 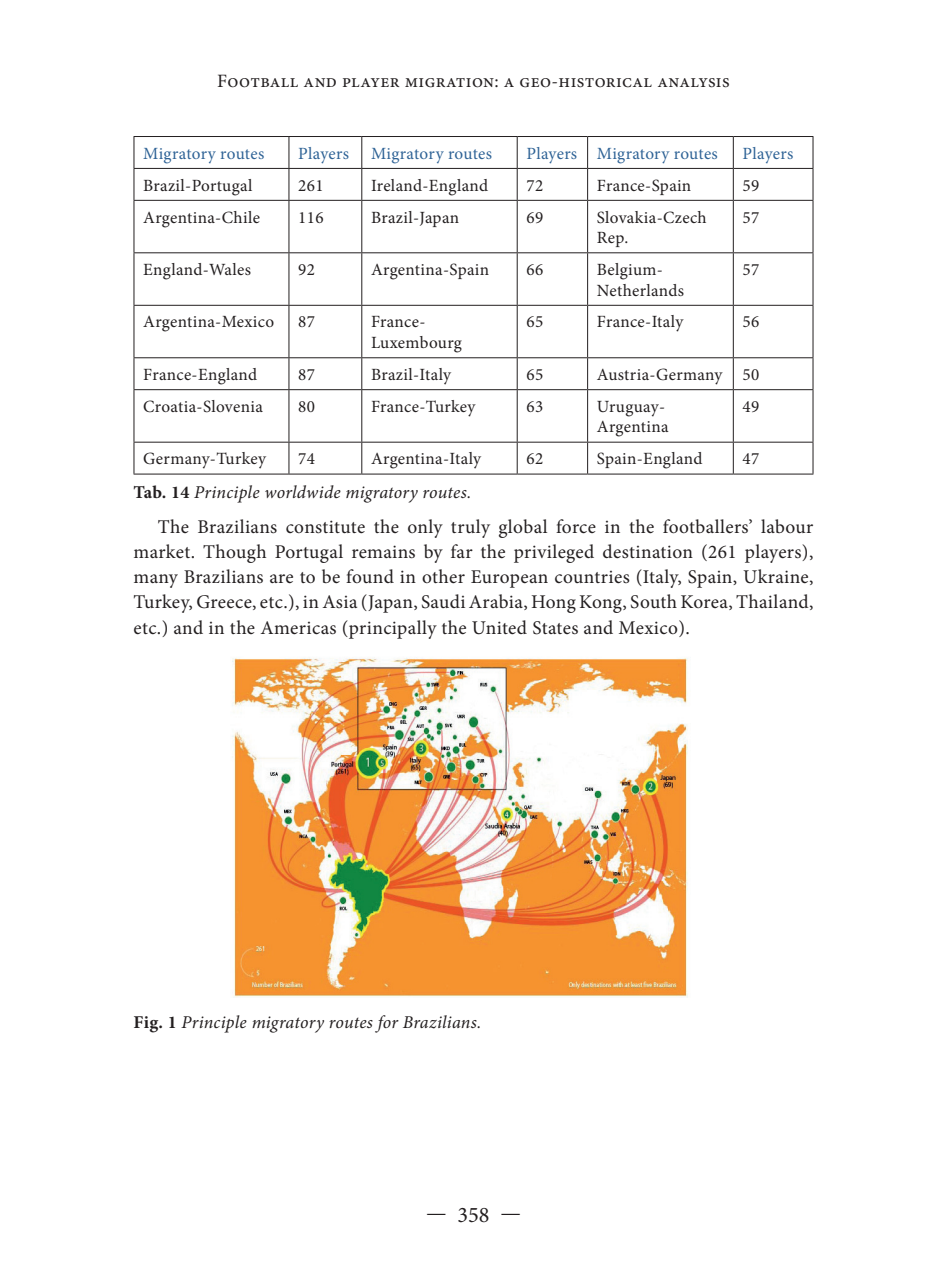 I want to click on worldwide, so click(x=303, y=491).
